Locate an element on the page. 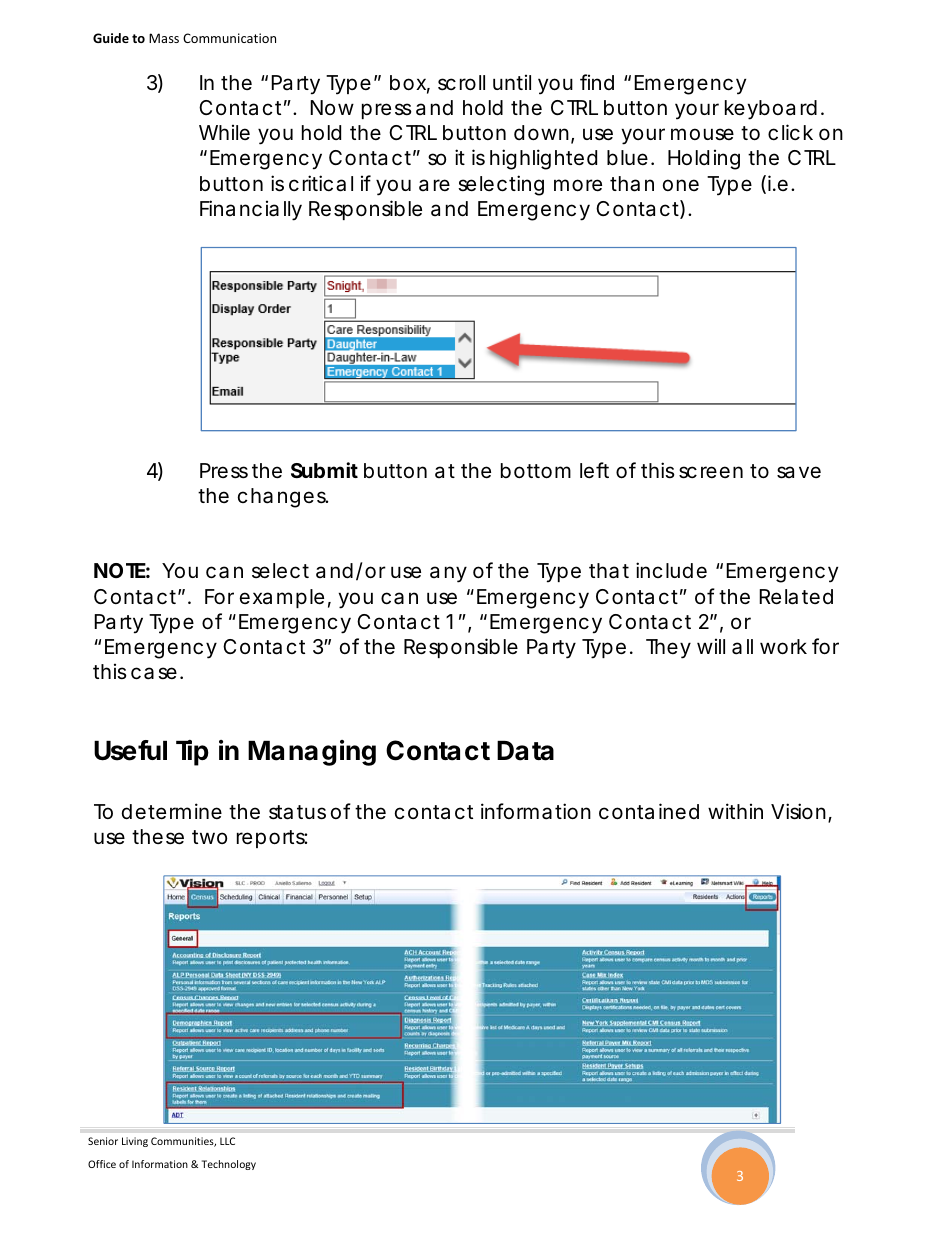 The image size is (952, 1233). LLC is located at coordinates (227, 1141).
